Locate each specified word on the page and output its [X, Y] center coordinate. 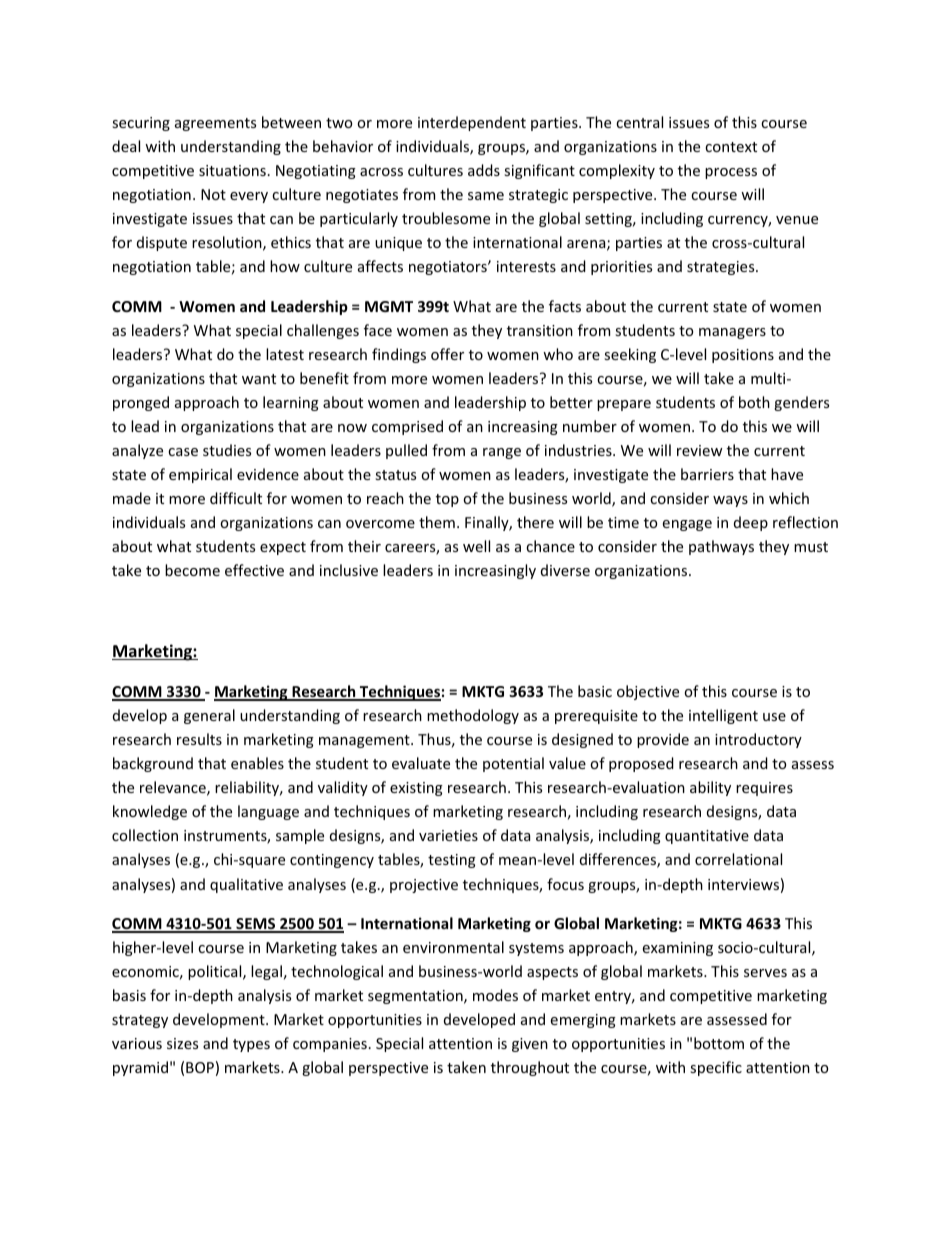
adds [484, 170]
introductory [758, 740]
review [700, 450]
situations [232, 170]
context [731, 147]
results [199, 739]
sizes [182, 1043]
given [530, 1045]
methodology [473, 716]
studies [227, 450]
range [502, 453]
